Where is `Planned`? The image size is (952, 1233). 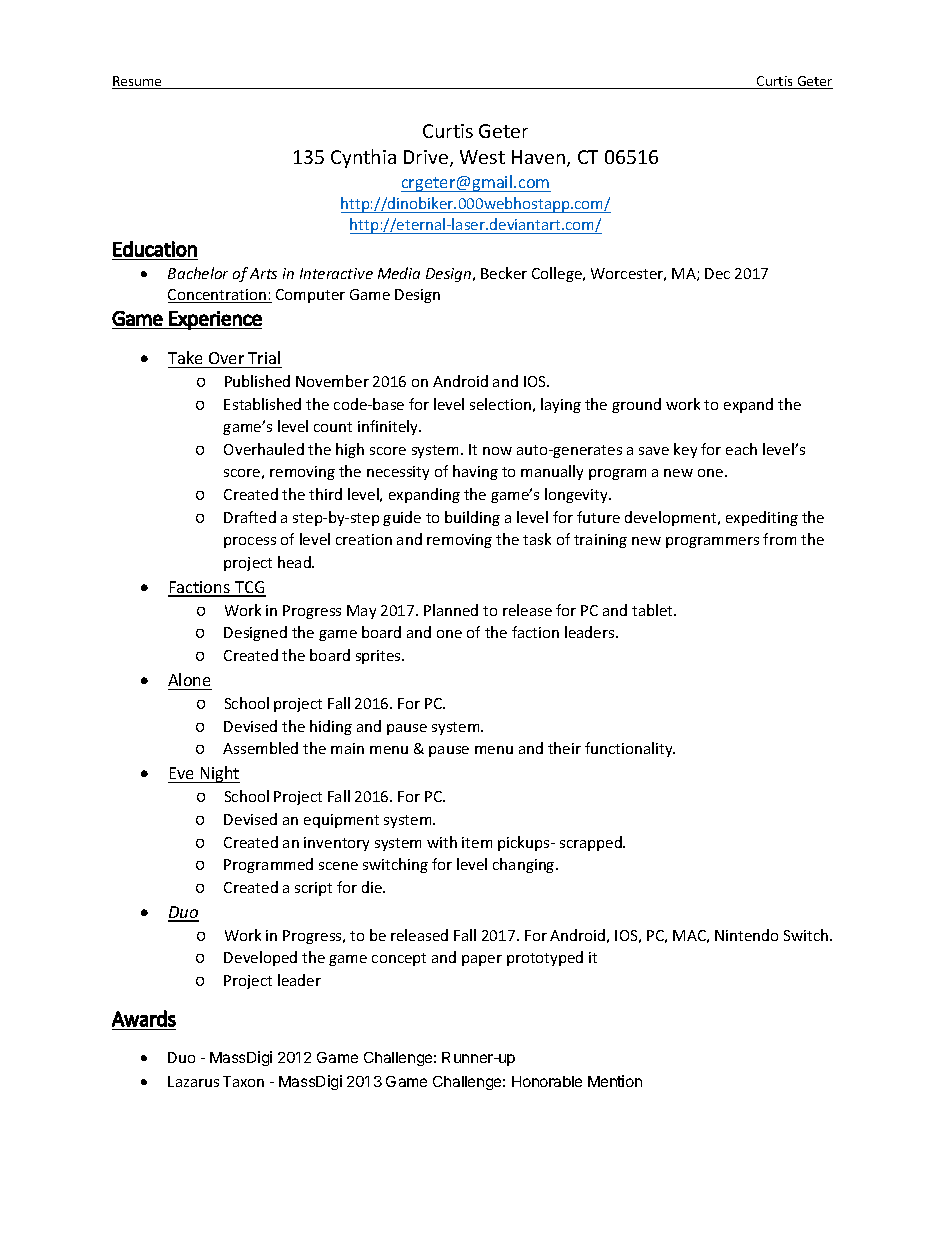 Planned is located at coordinates (451, 610).
